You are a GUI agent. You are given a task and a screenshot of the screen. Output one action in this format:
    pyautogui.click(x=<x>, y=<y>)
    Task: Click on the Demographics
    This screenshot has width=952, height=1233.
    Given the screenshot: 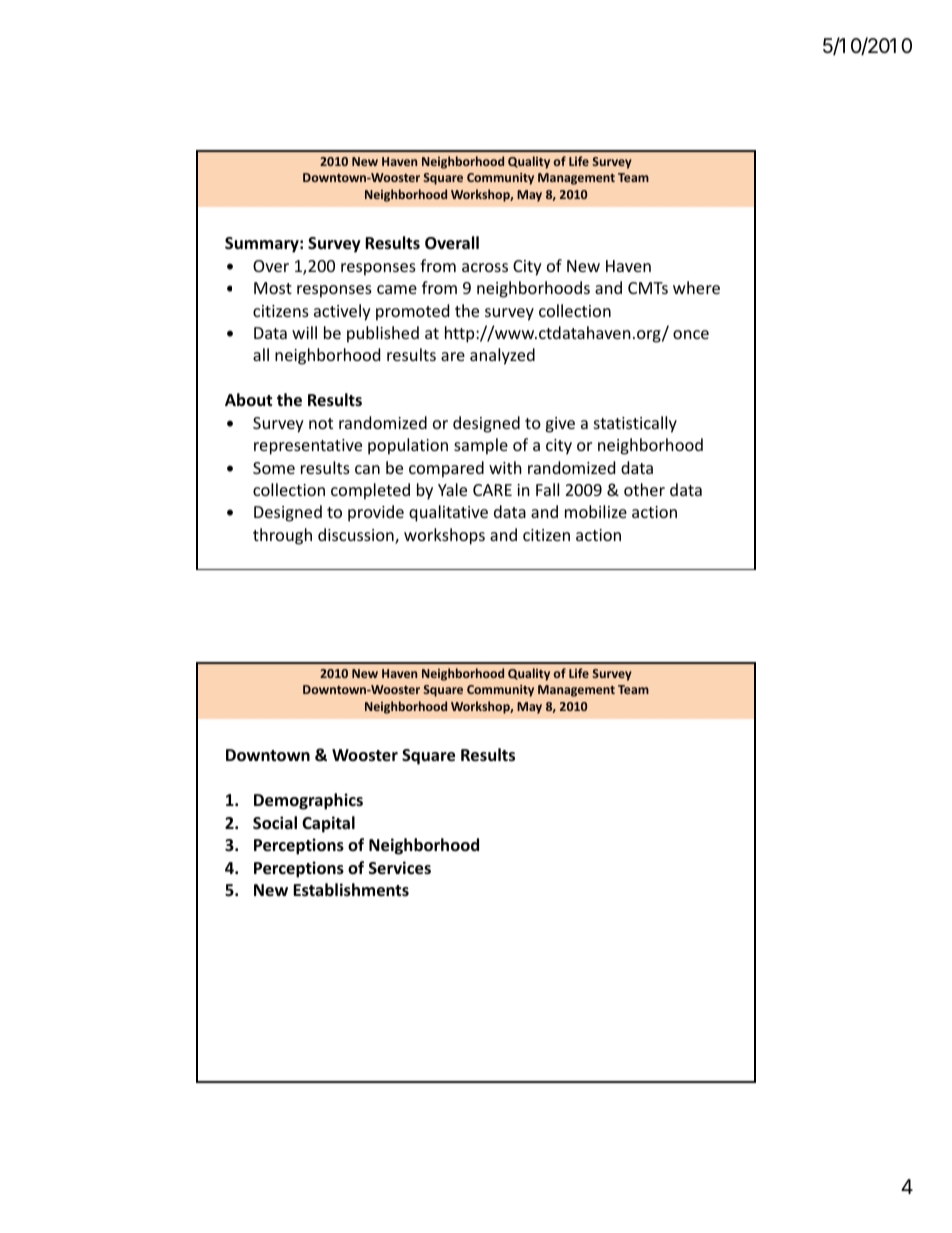 What is the action you would take?
    pyautogui.click(x=308, y=801)
